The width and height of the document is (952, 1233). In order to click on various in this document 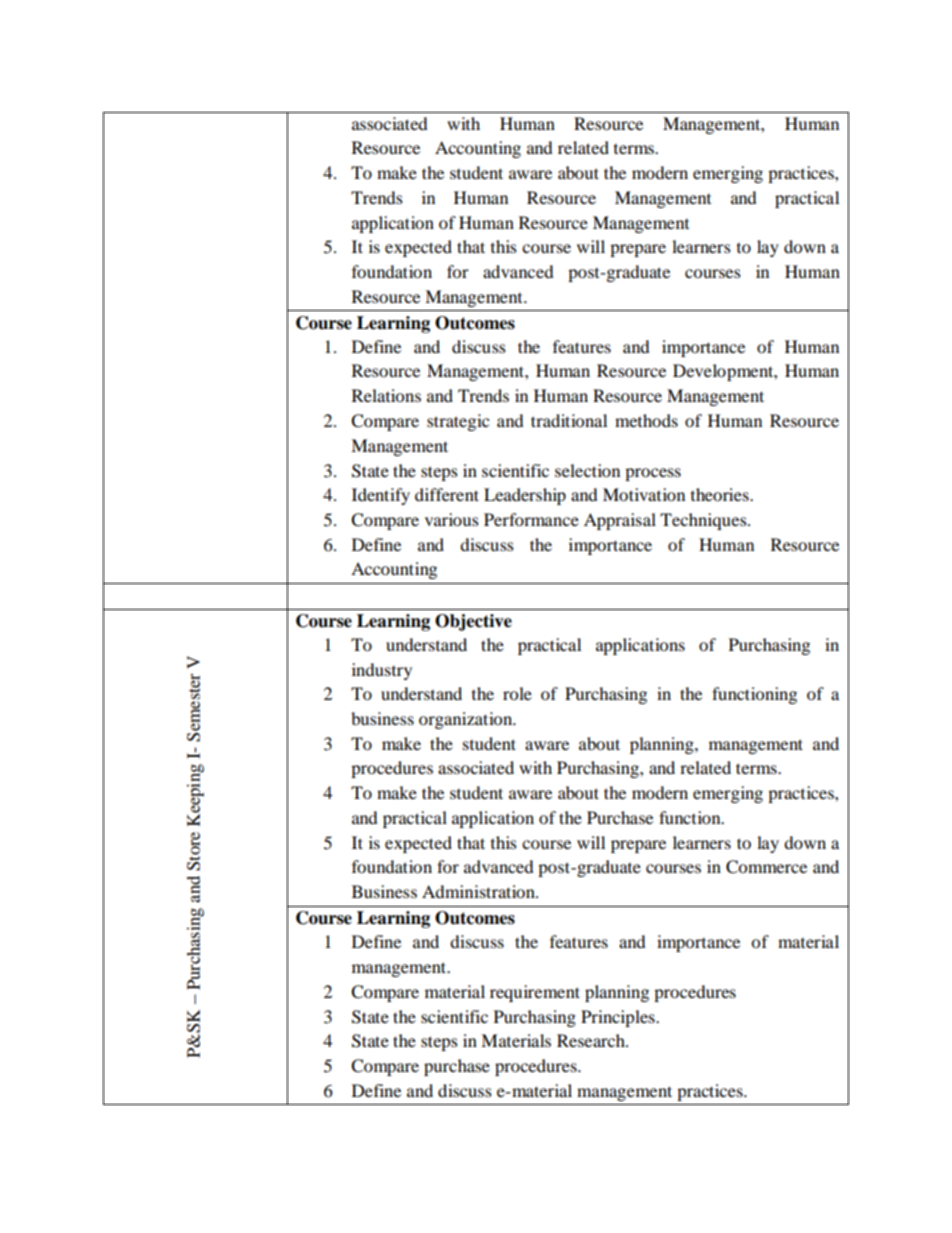, I will do `click(452, 519)`.
